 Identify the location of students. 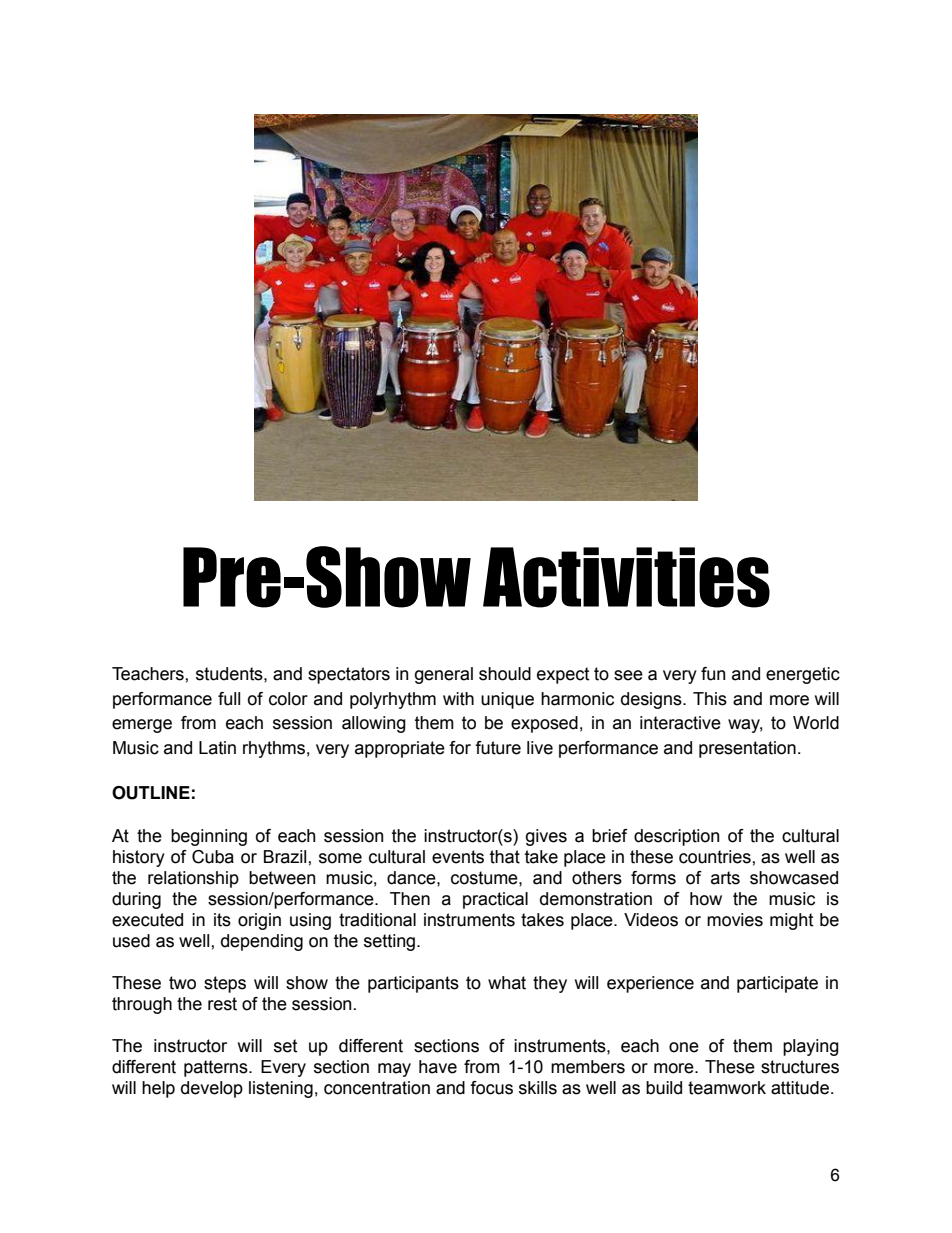
(230, 674).
